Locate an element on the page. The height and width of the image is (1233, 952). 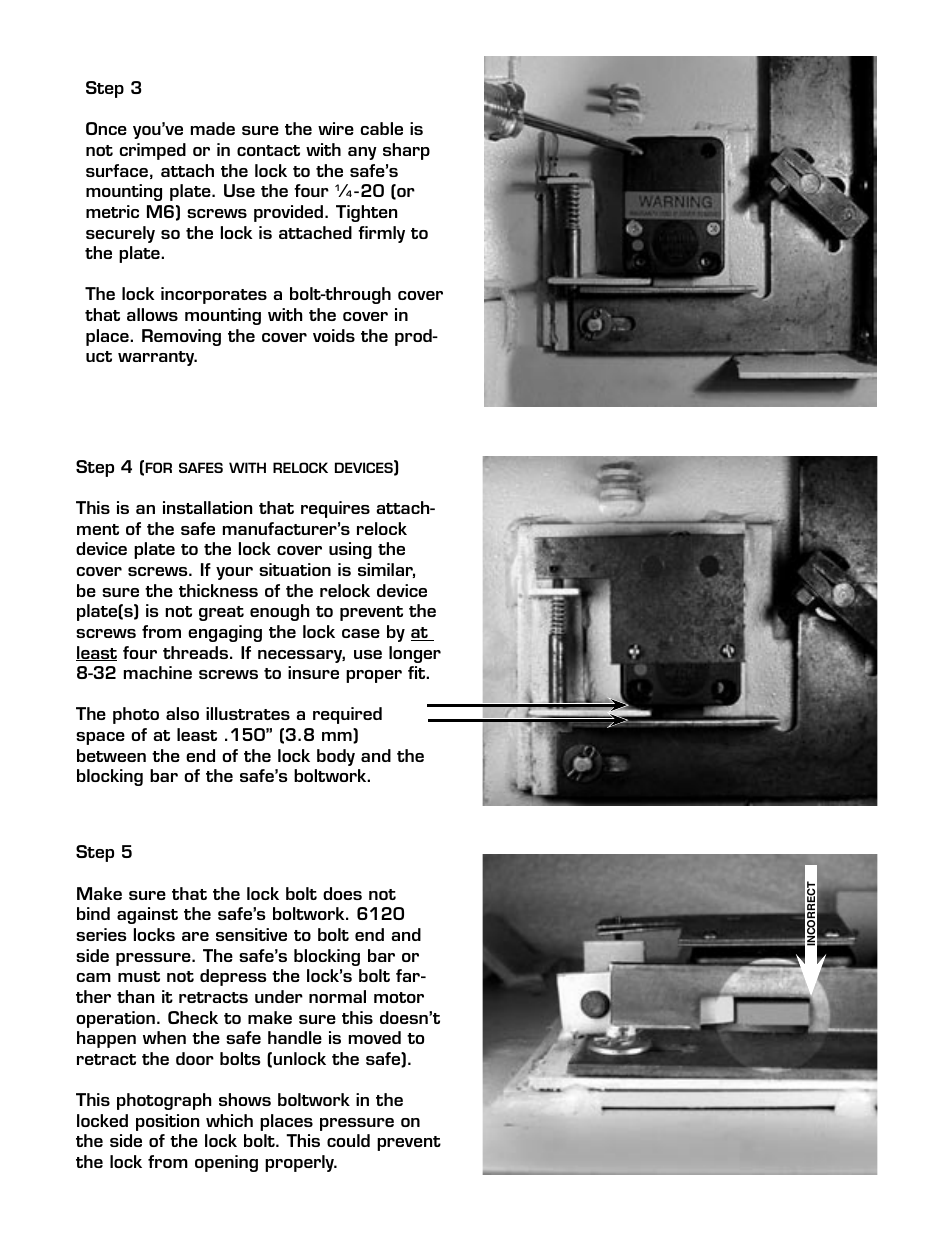
any is located at coordinates (362, 153).
